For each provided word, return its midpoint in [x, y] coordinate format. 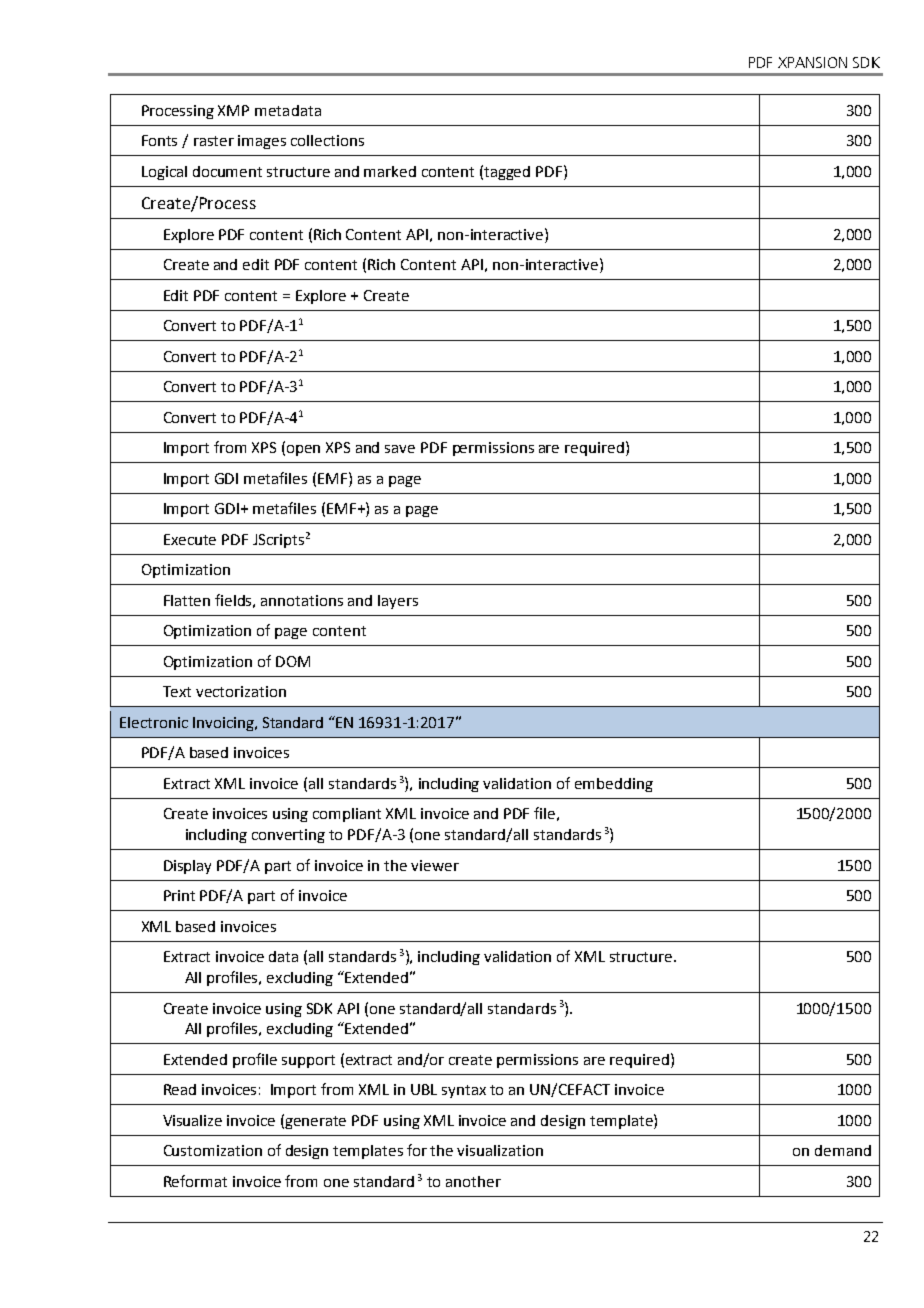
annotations [302, 600]
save [400, 449]
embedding [614, 785]
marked [390, 171]
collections [327, 140]
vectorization [241, 691]
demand [843, 1150]
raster [214, 141]
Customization [213, 1150]
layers [398, 602]
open [303, 450]
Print [179, 895]
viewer [435, 865]
